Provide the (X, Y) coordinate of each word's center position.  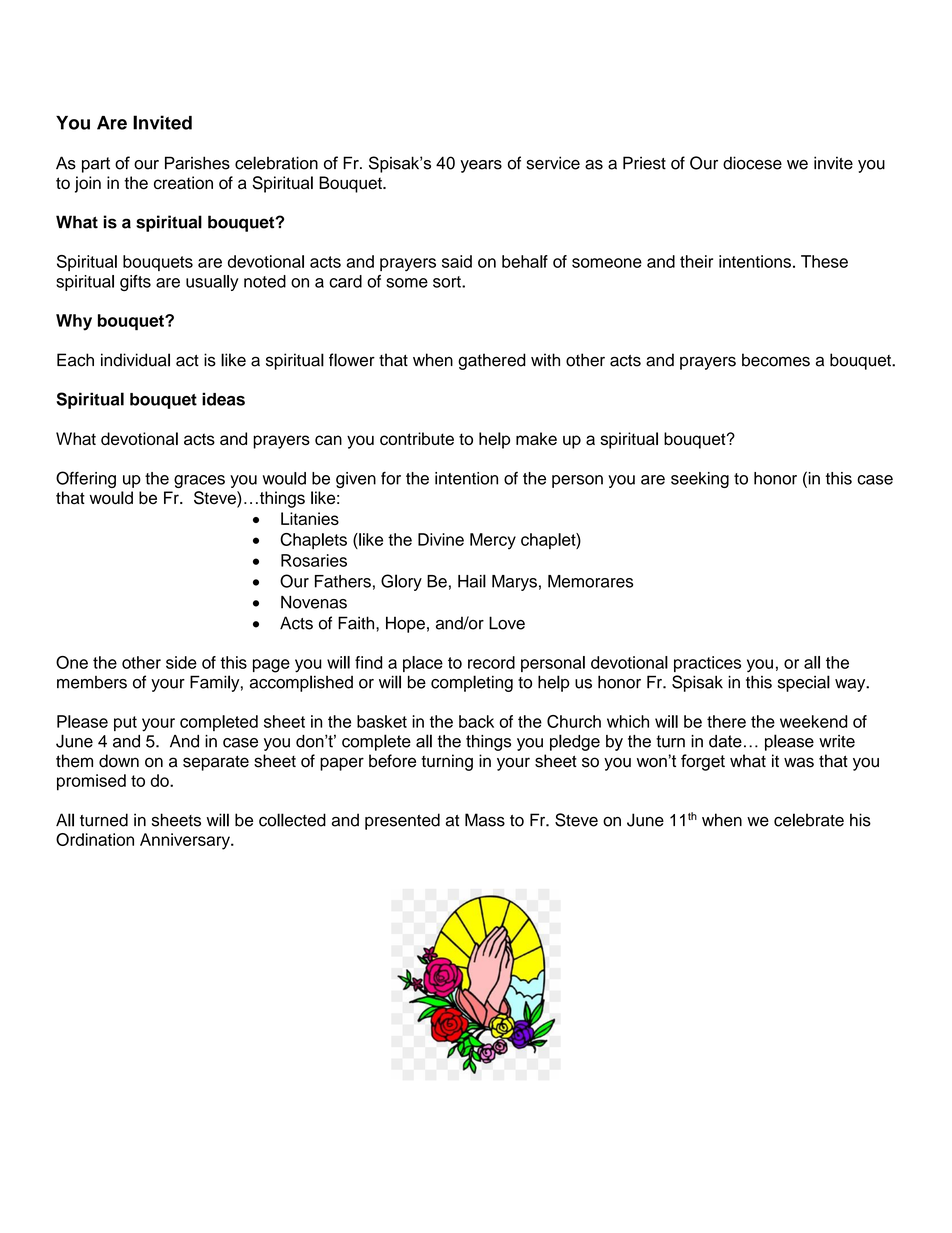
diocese (752, 163)
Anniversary (186, 841)
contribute (417, 438)
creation (183, 183)
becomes (776, 360)
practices (707, 664)
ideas (223, 399)
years (481, 166)
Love (507, 623)
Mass (485, 820)
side (181, 662)
